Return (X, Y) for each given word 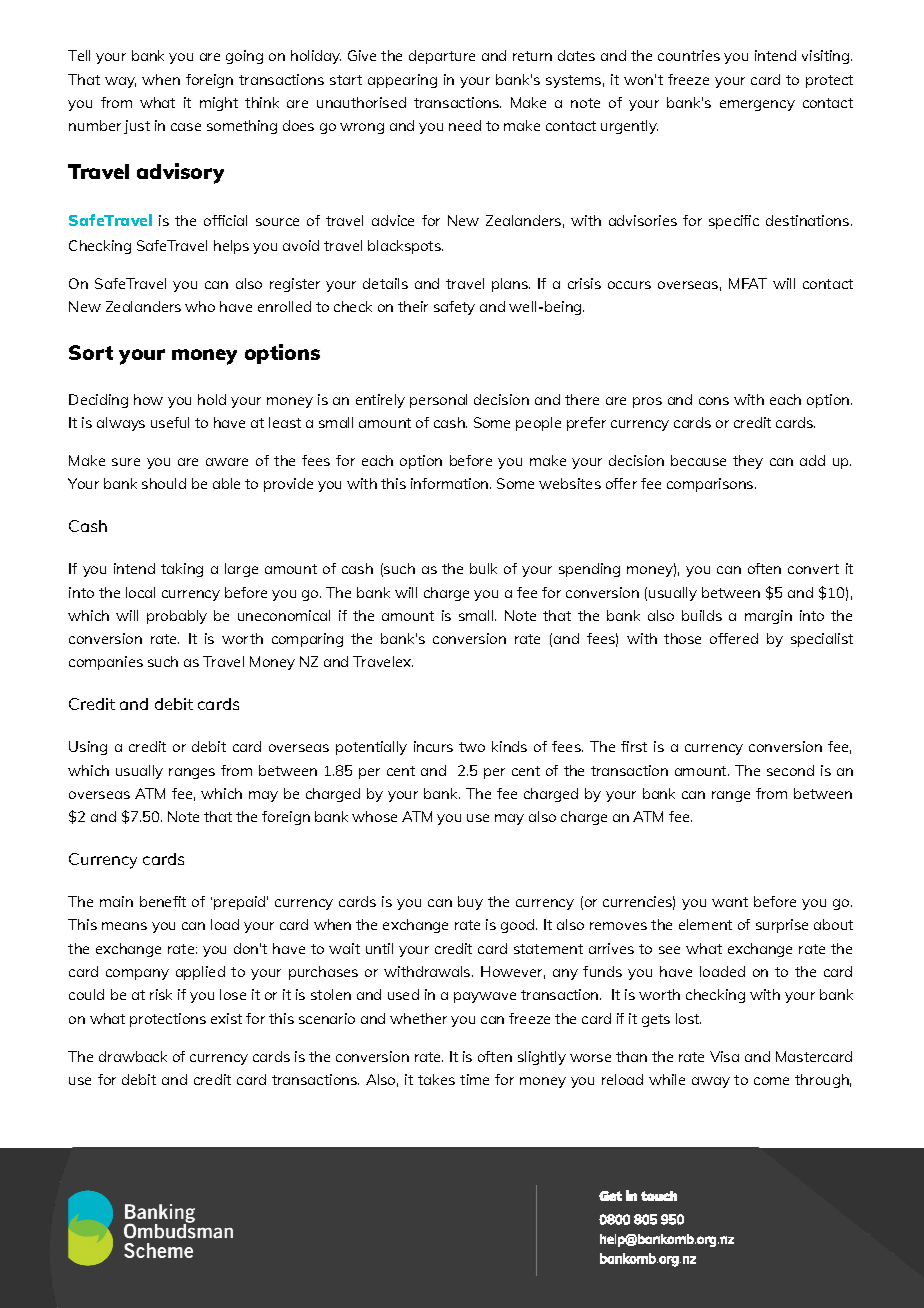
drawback (133, 1056)
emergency (757, 105)
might (219, 104)
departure (442, 57)
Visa (724, 1056)
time (474, 1079)
